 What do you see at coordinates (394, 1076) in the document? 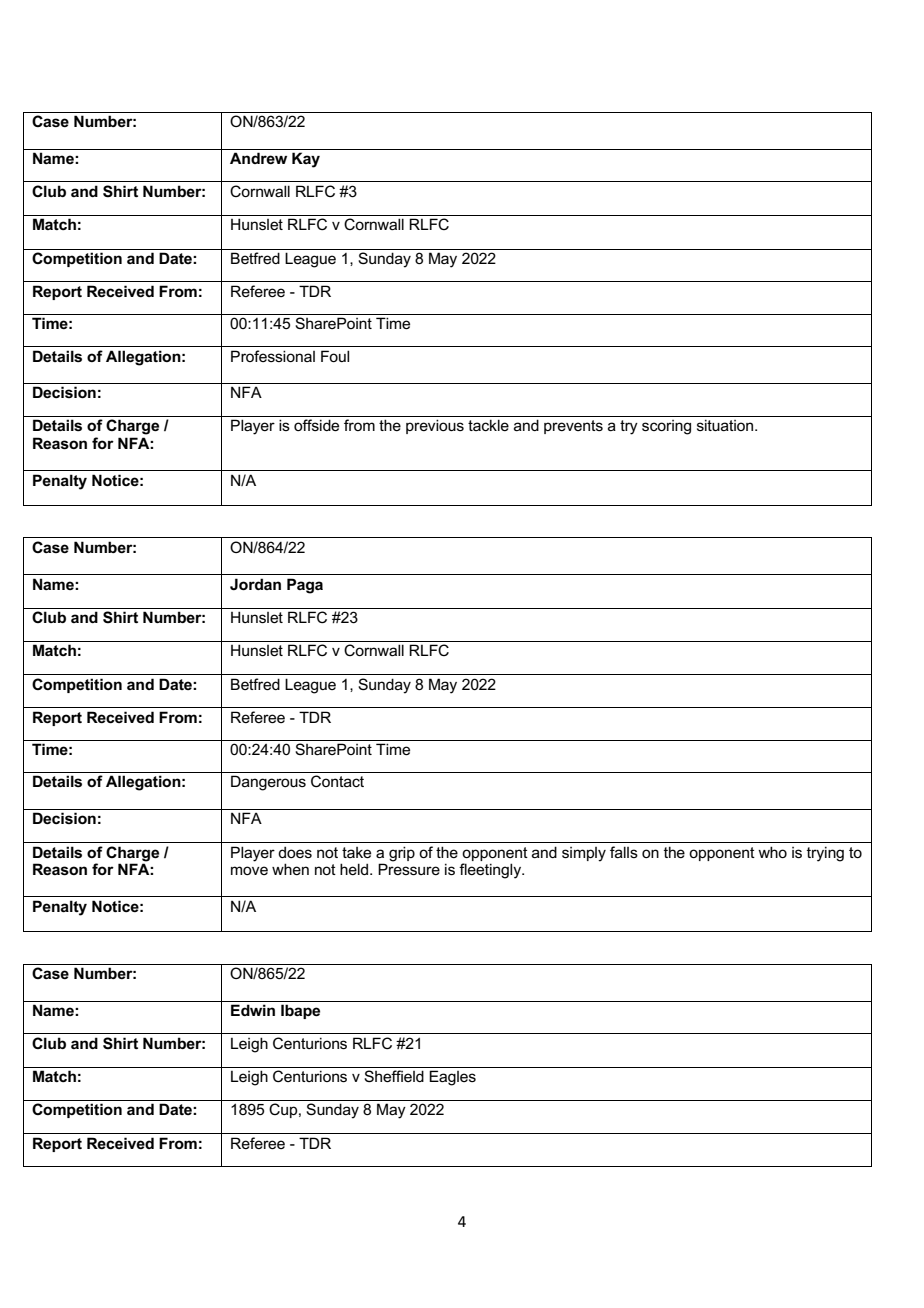
I see `Sheffield` at bounding box center [394, 1076].
